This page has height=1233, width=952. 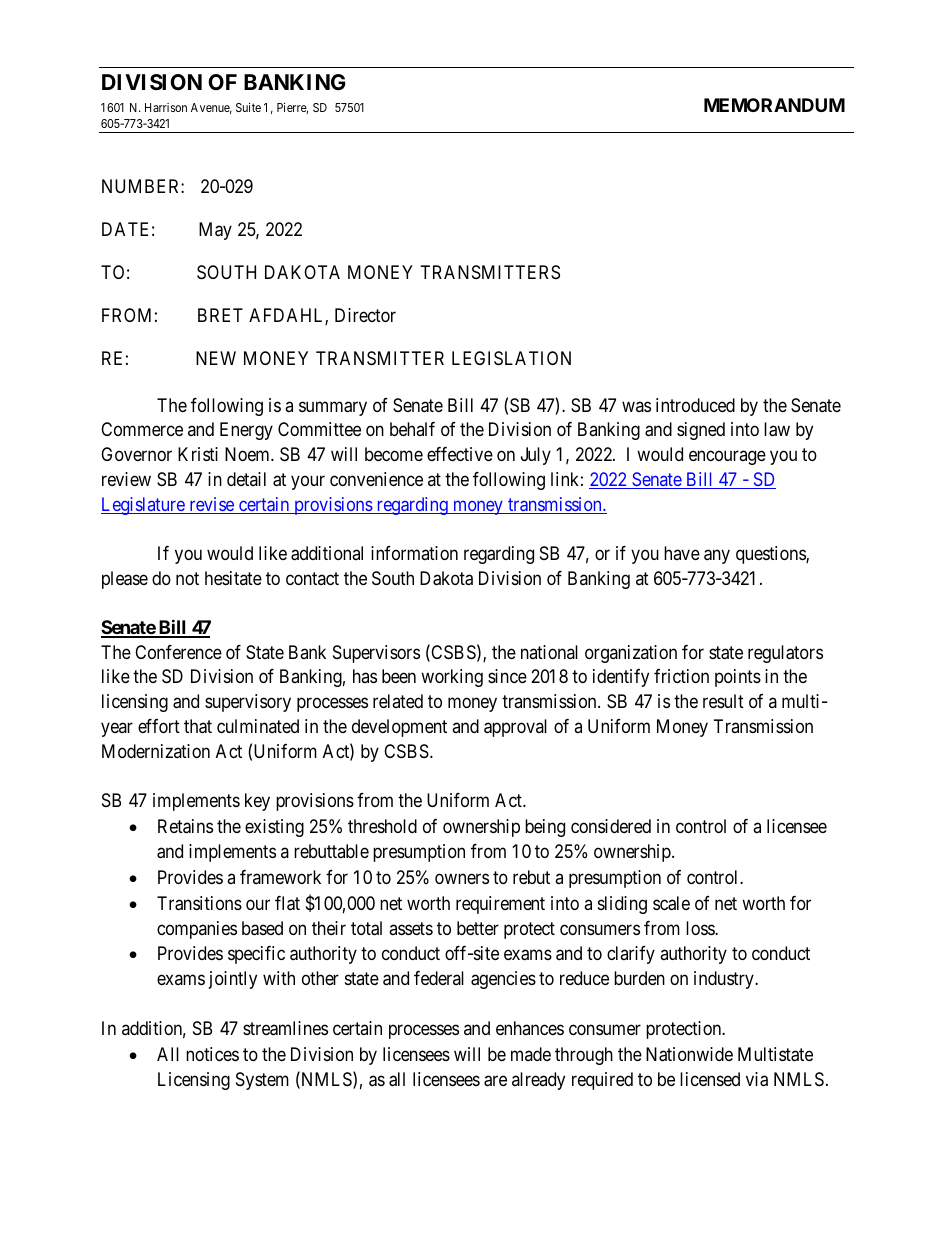 I want to click on Kristi, so click(x=198, y=454).
